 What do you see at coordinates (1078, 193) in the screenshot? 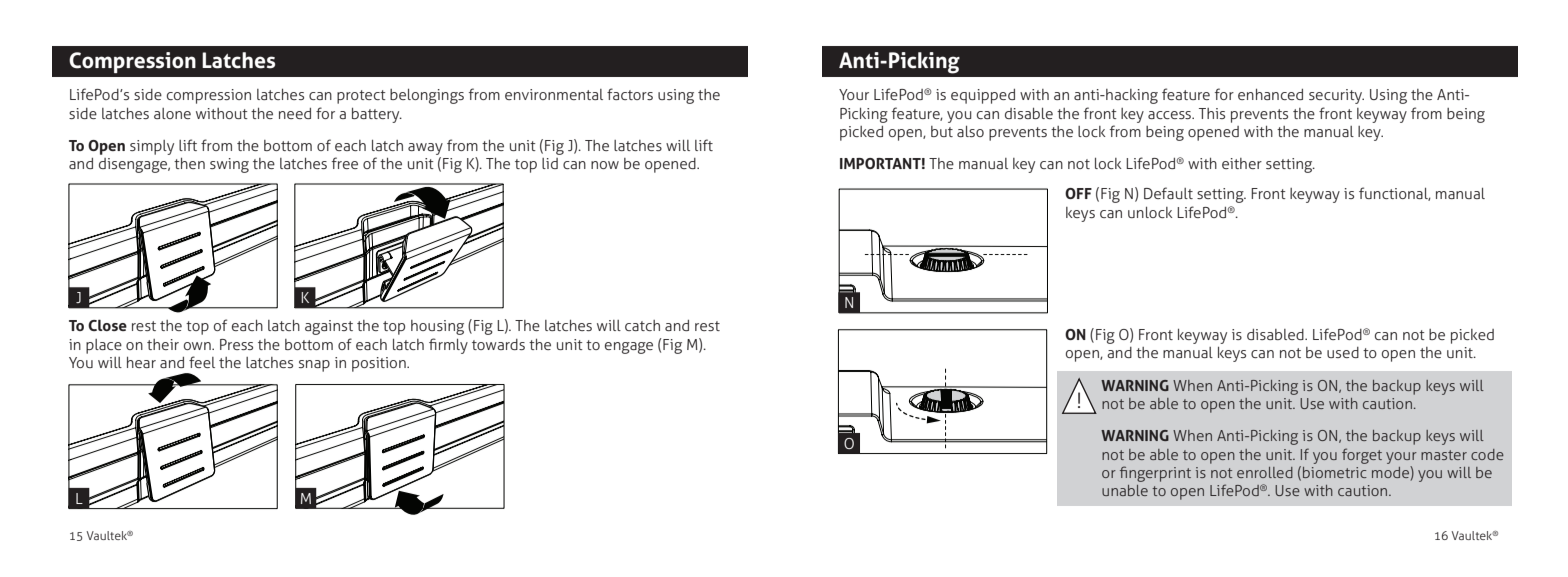
I see `OFF` at bounding box center [1078, 193].
